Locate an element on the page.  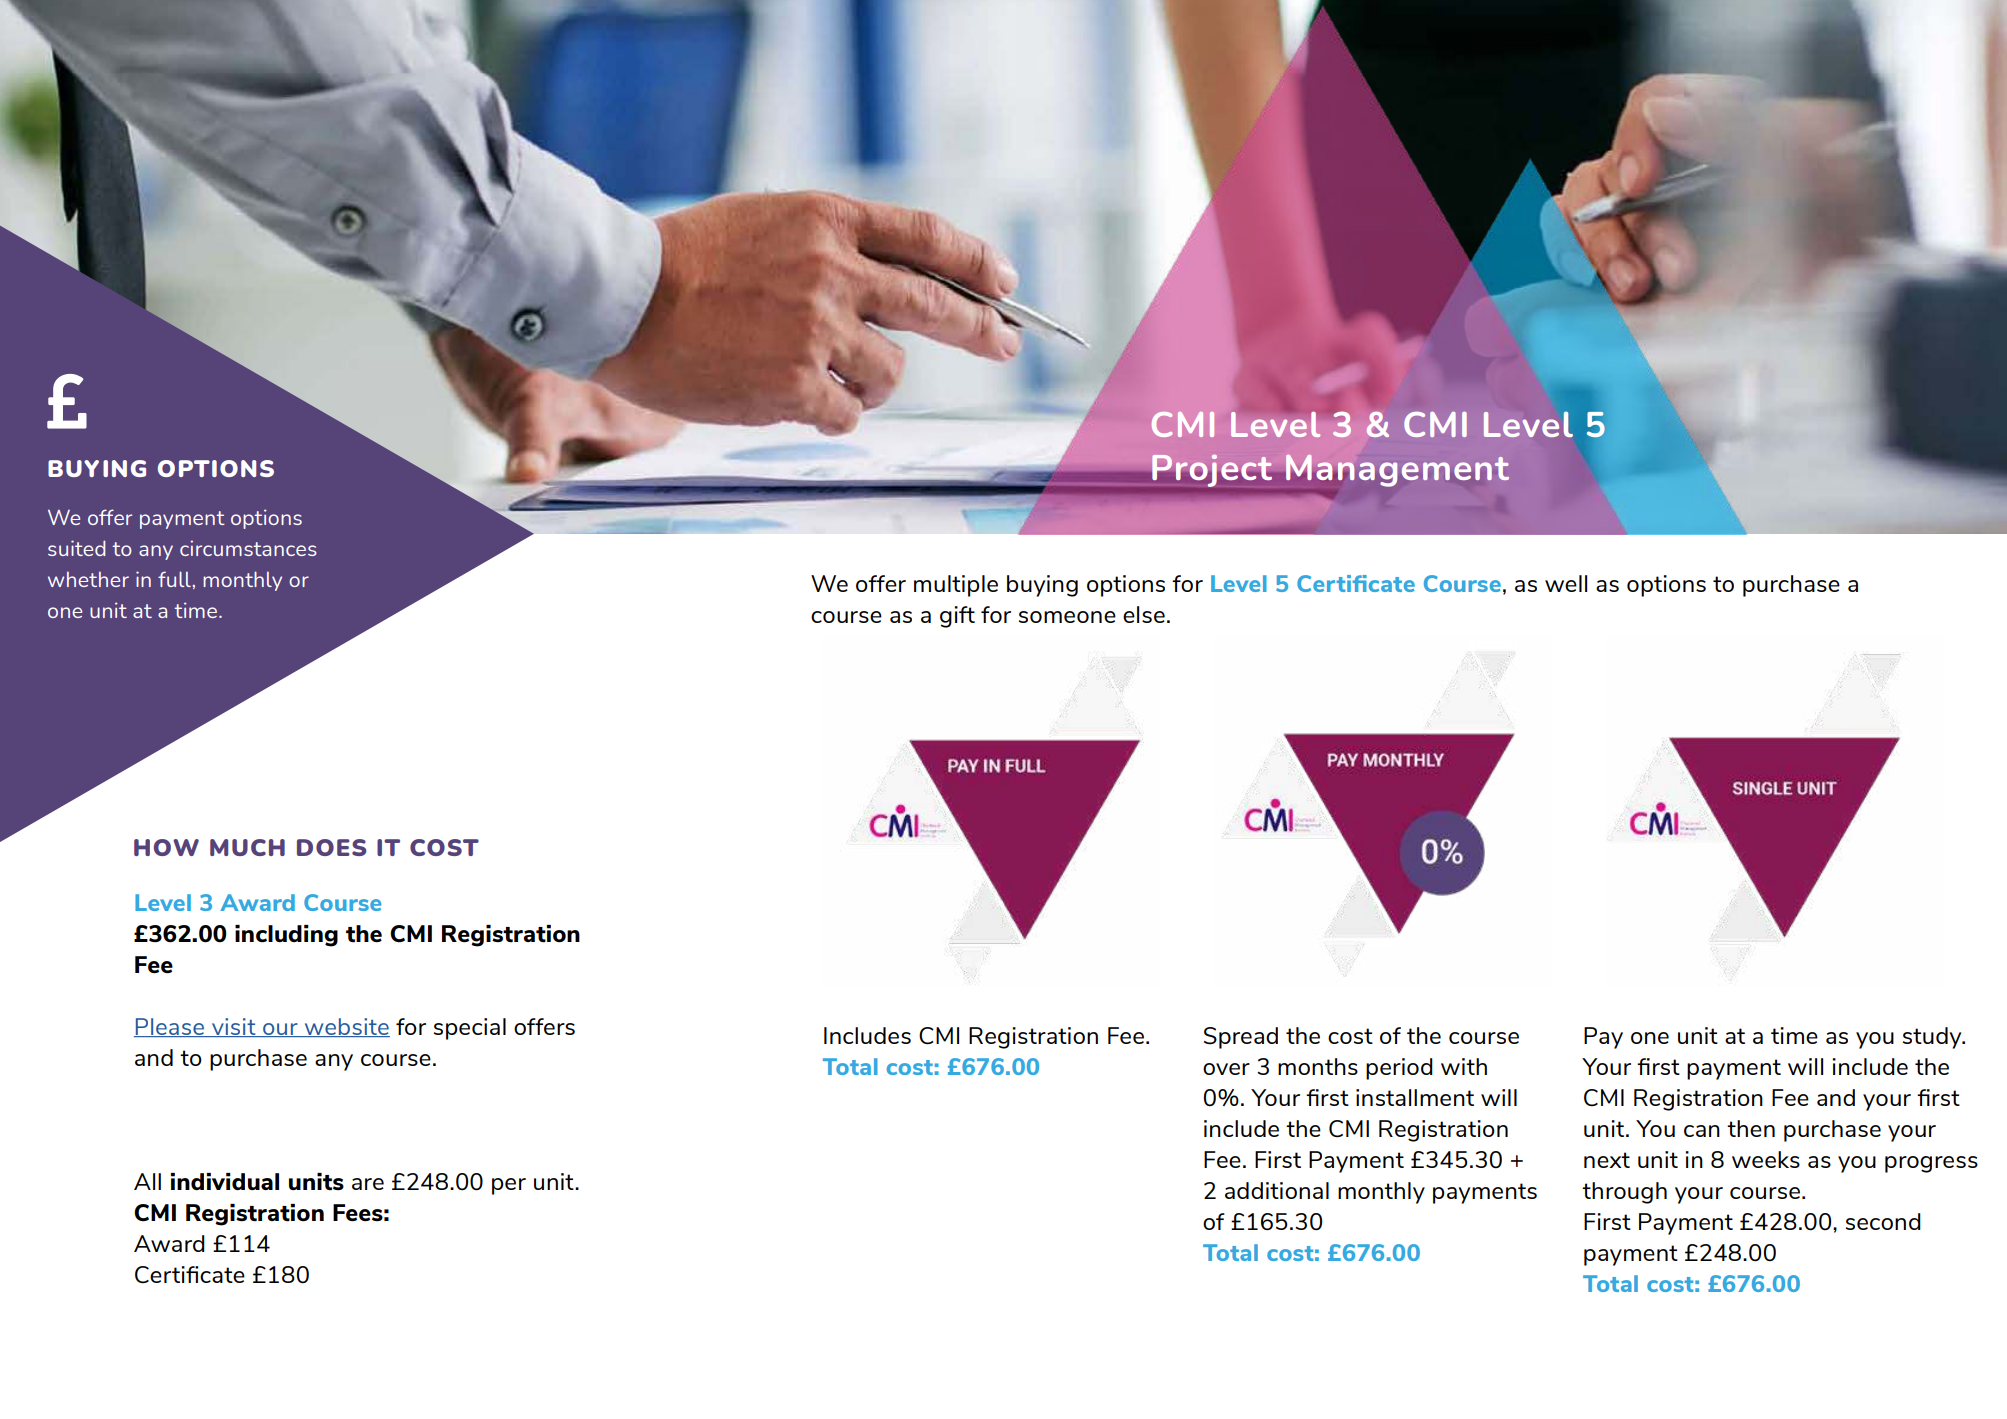
well is located at coordinates (1566, 583).
